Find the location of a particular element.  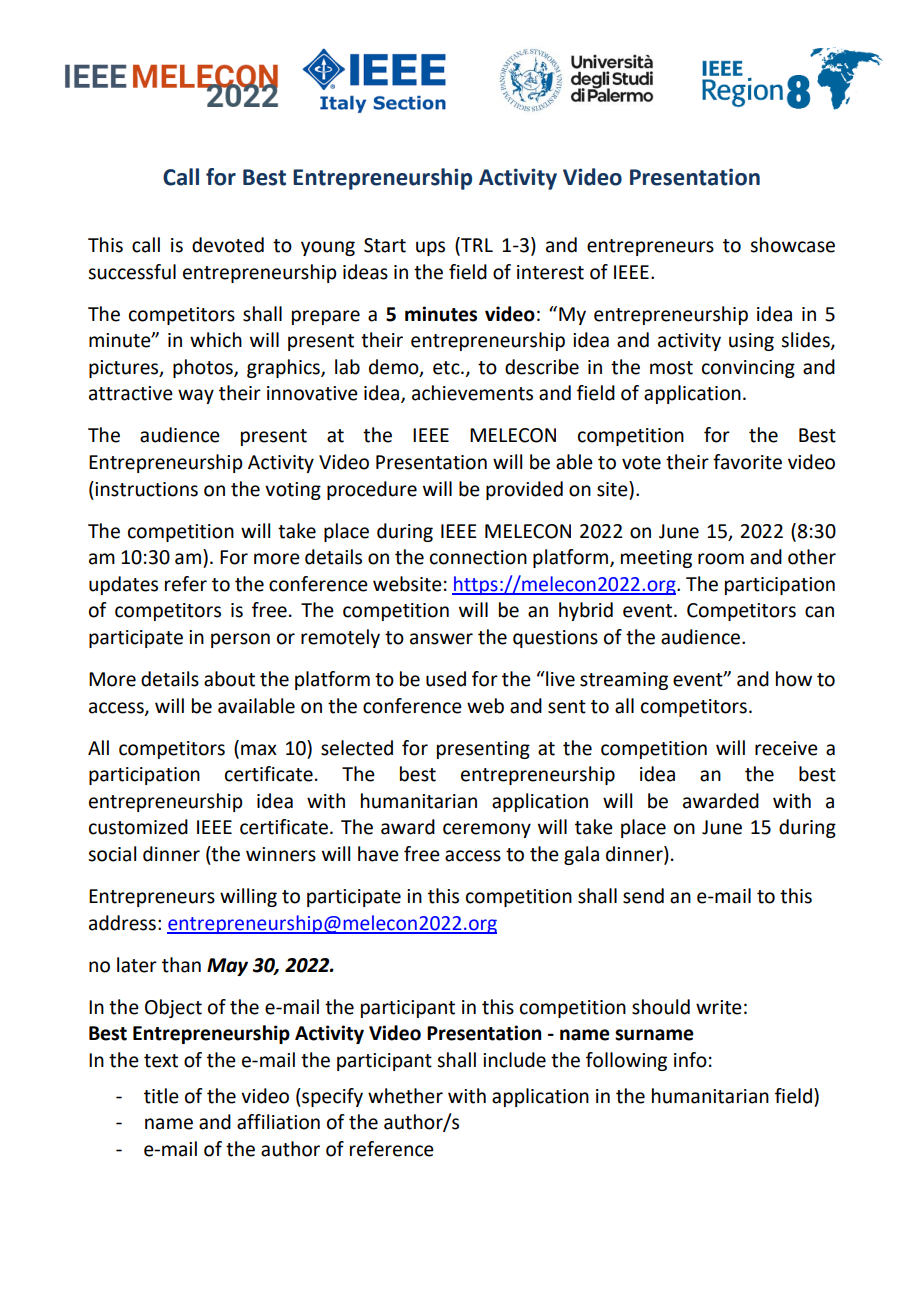

have is located at coordinates (378, 854).
